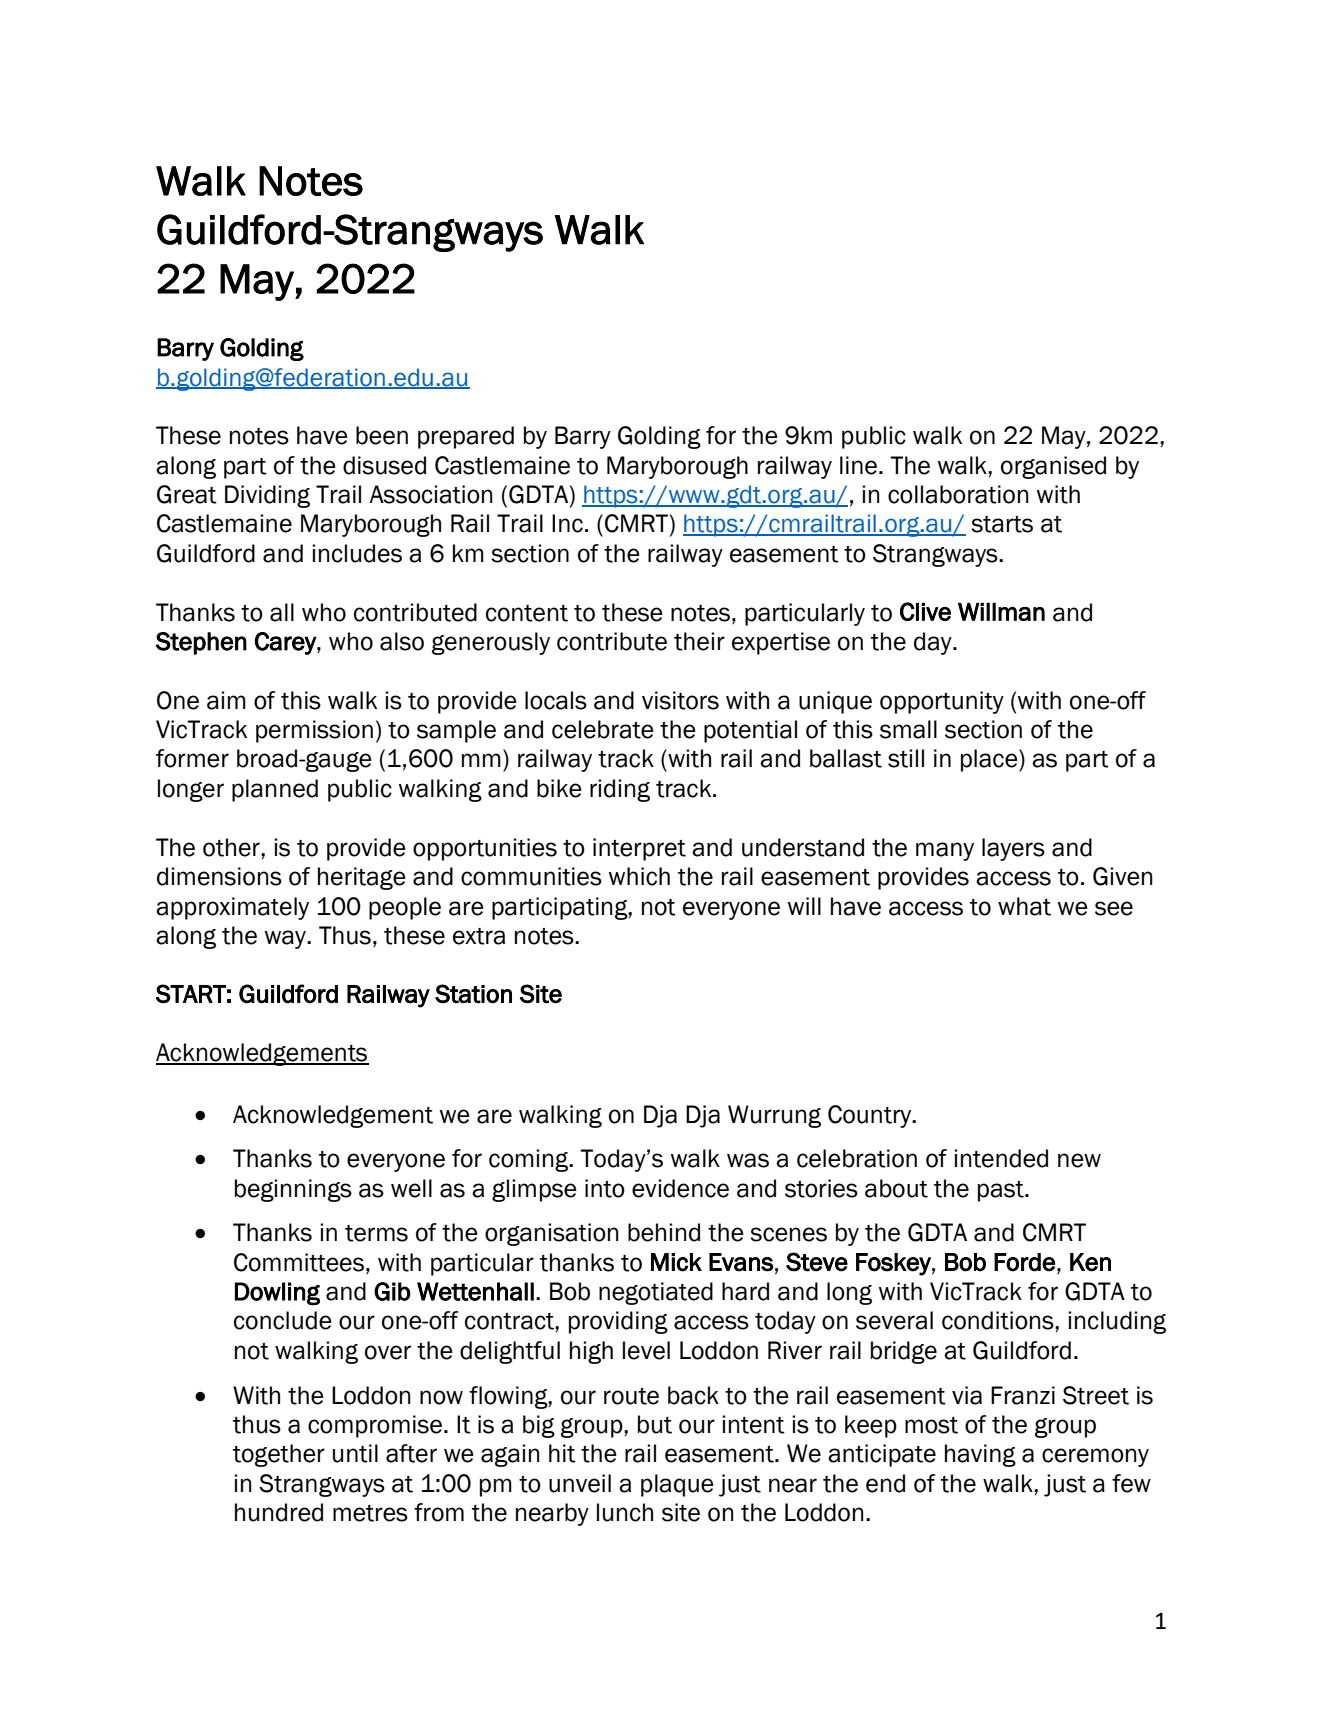 The image size is (1322, 1711). Describe the element at coordinates (858, 465) in the document. I see `line` at that location.
